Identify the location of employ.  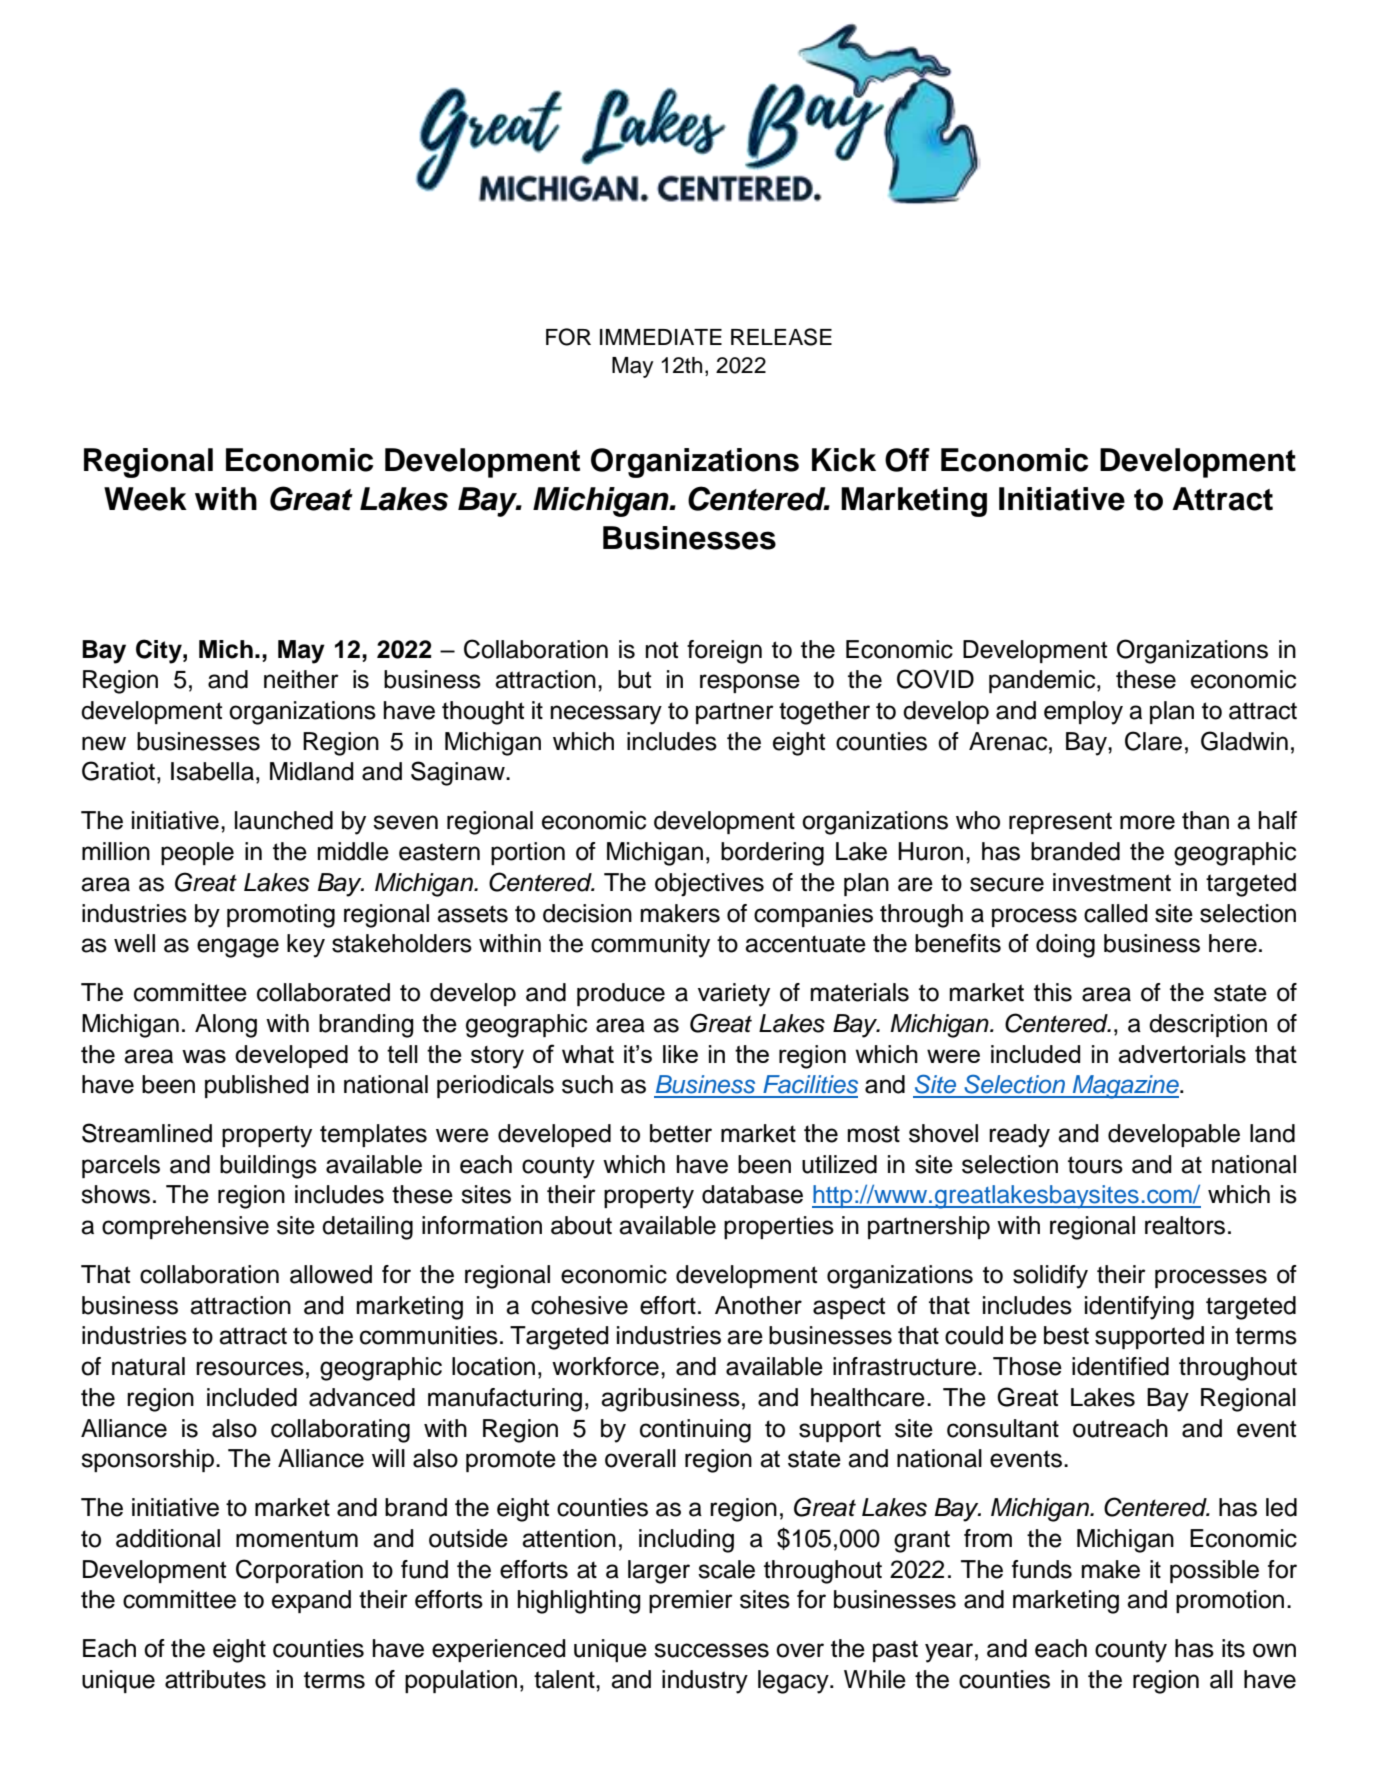
(1083, 713).
